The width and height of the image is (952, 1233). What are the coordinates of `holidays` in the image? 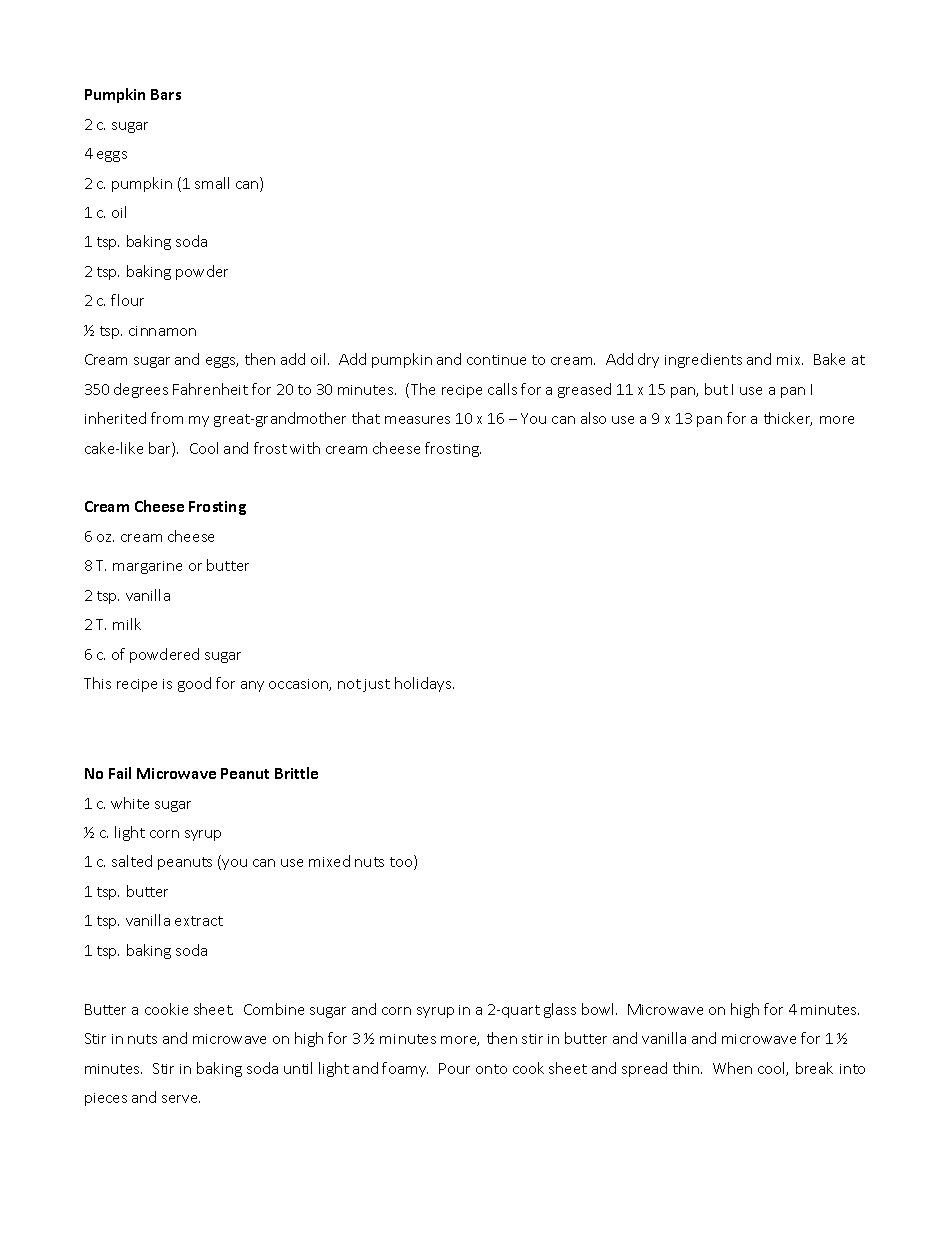 It's located at (424, 684).
